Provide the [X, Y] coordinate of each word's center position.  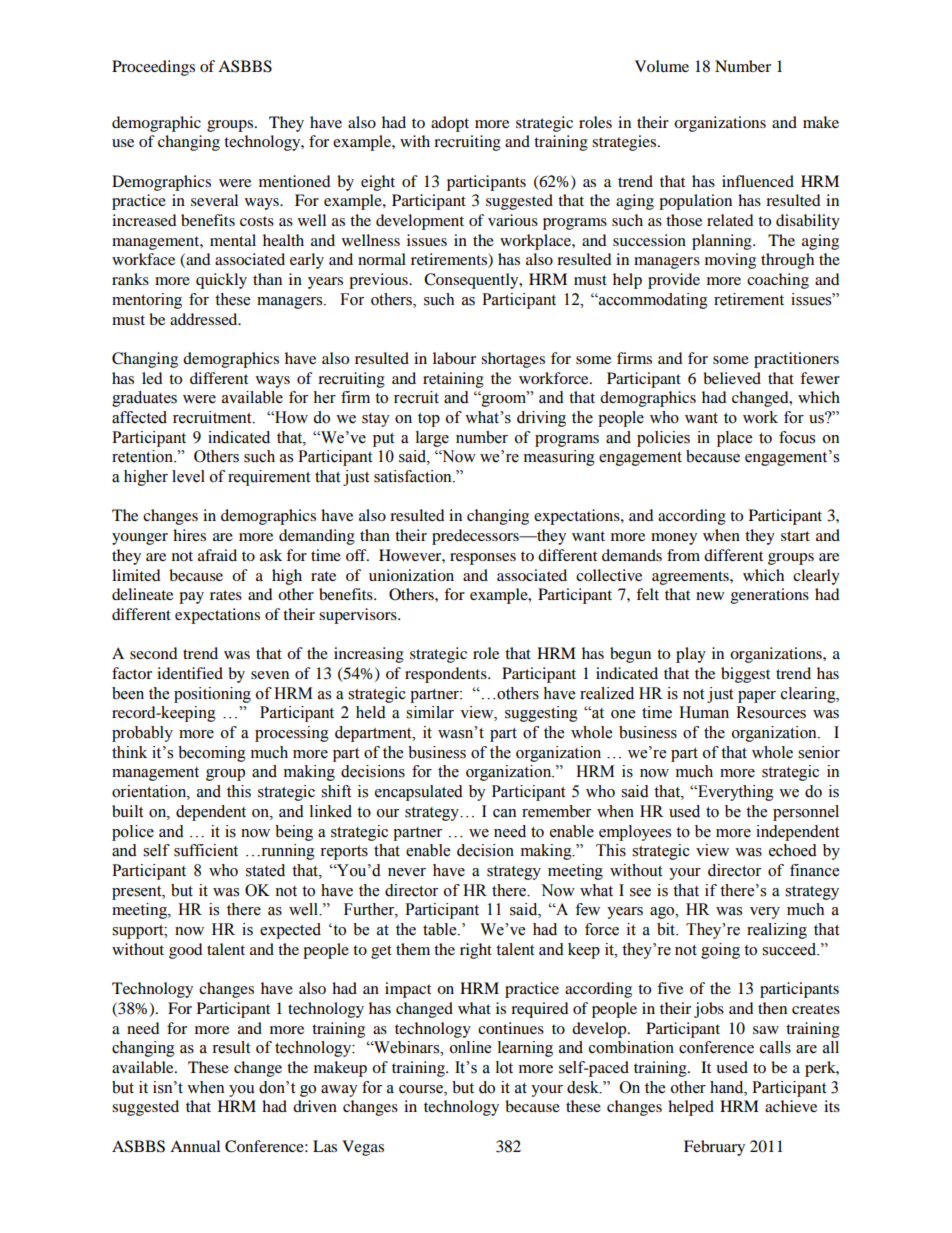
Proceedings [153, 68]
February [714, 1148]
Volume [662, 66]
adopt [450, 124]
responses [483, 559]
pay [191, 598]
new [710, 596]
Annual [195, 1146]
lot [504, 1067]
